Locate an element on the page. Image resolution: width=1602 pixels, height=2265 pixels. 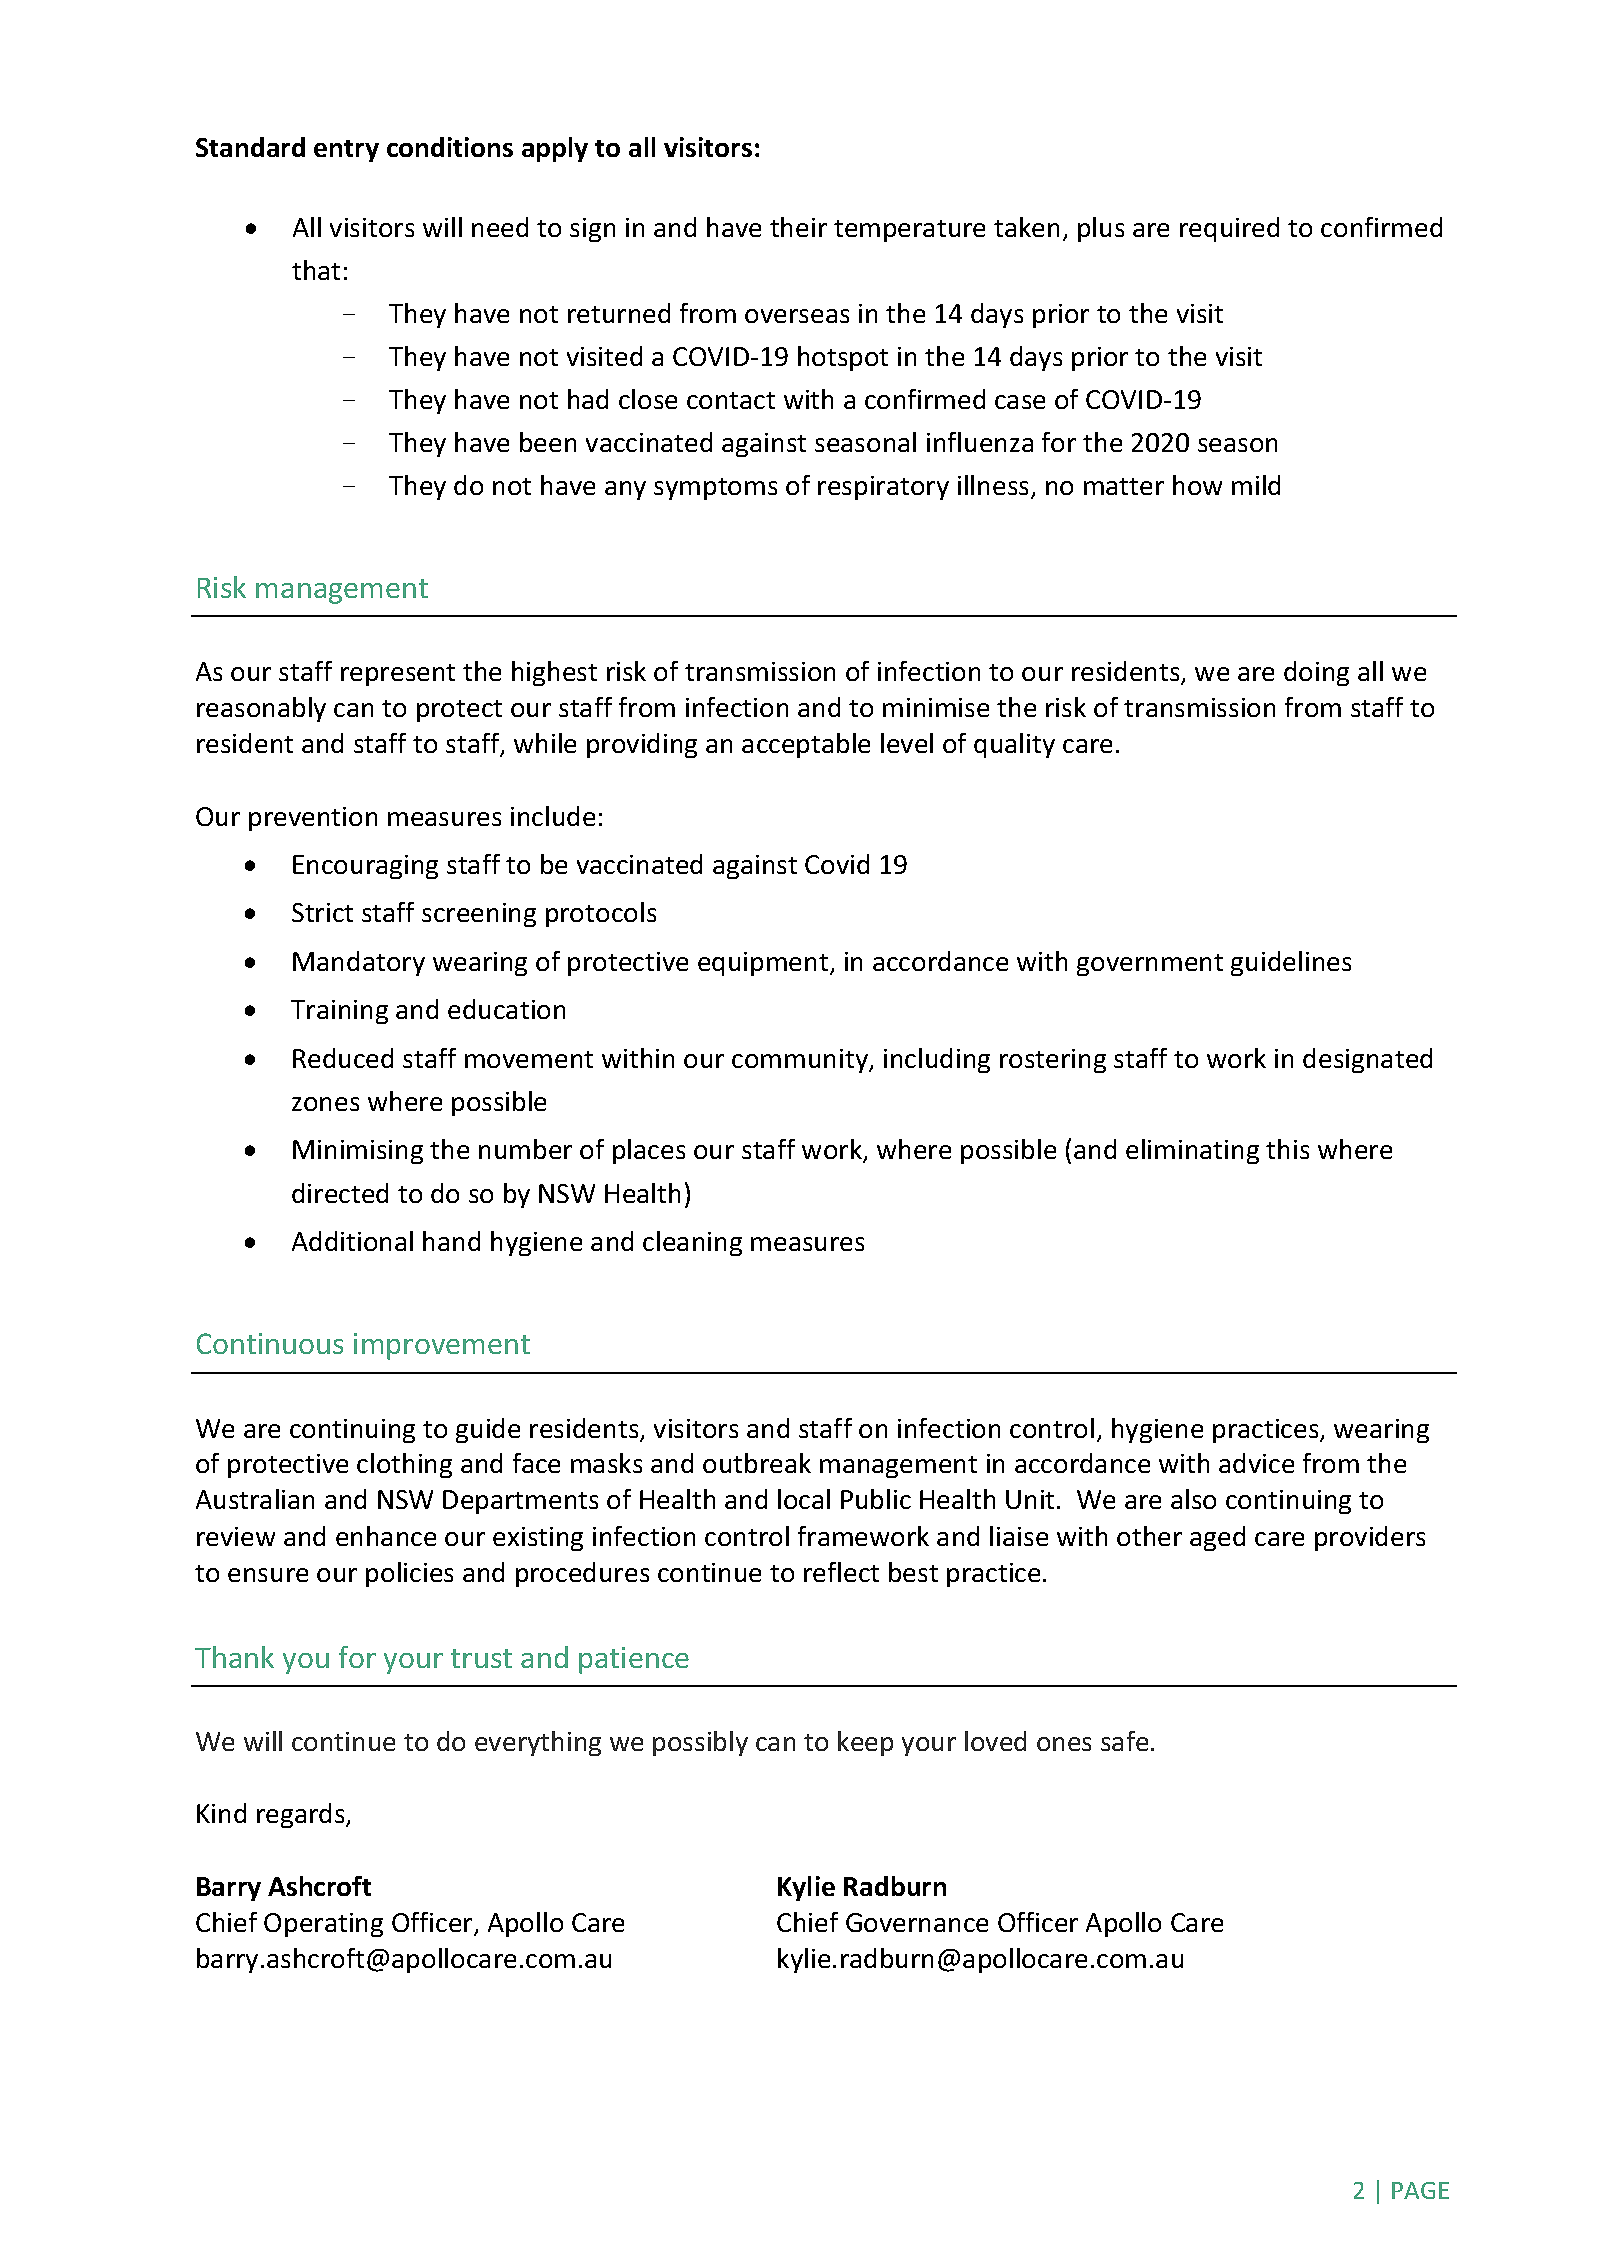
this is located at coordinates (1287, 1149).
